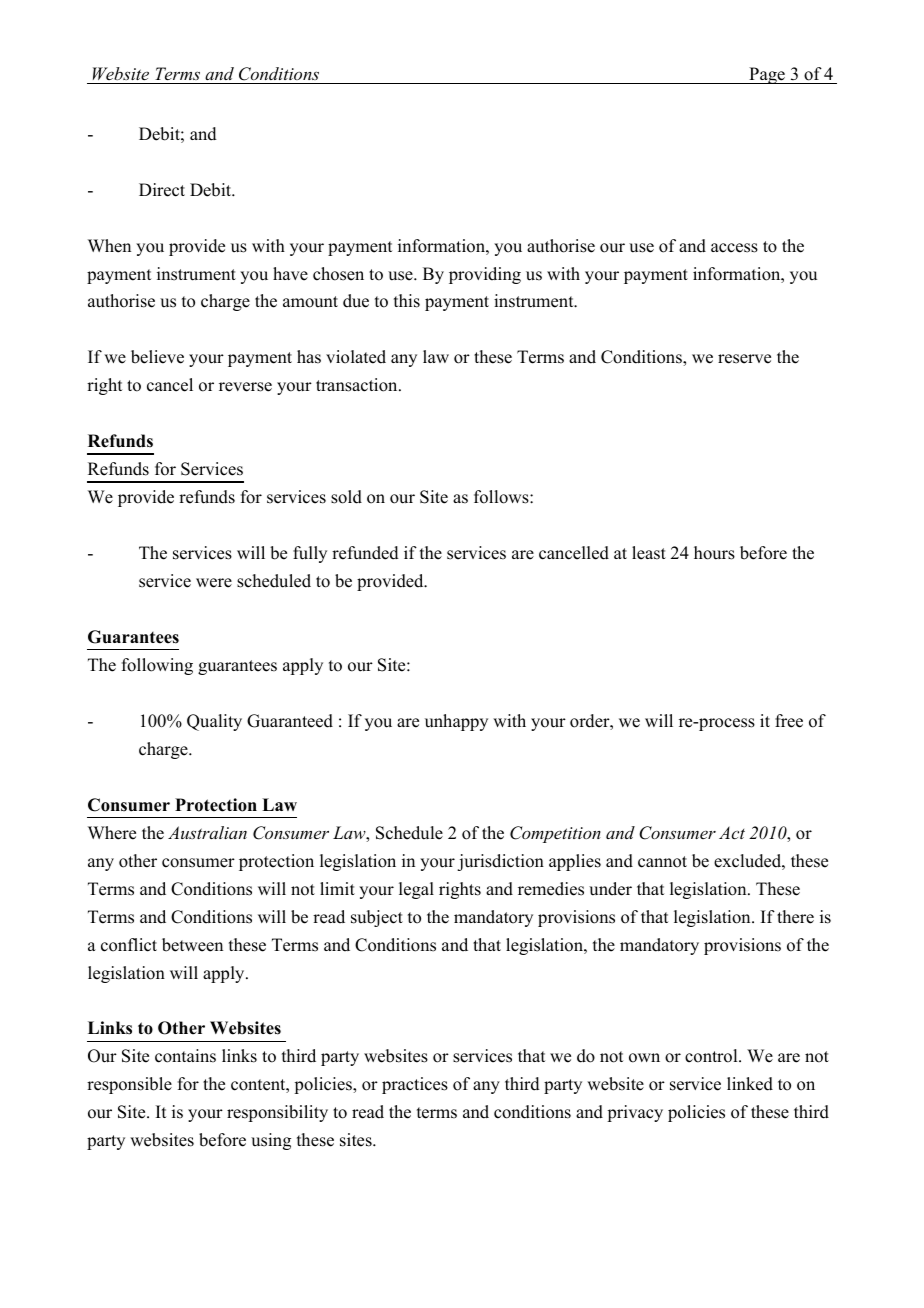 The width and height of the image is (924, 1308). I want to click on practices, so click(415, 1085).
